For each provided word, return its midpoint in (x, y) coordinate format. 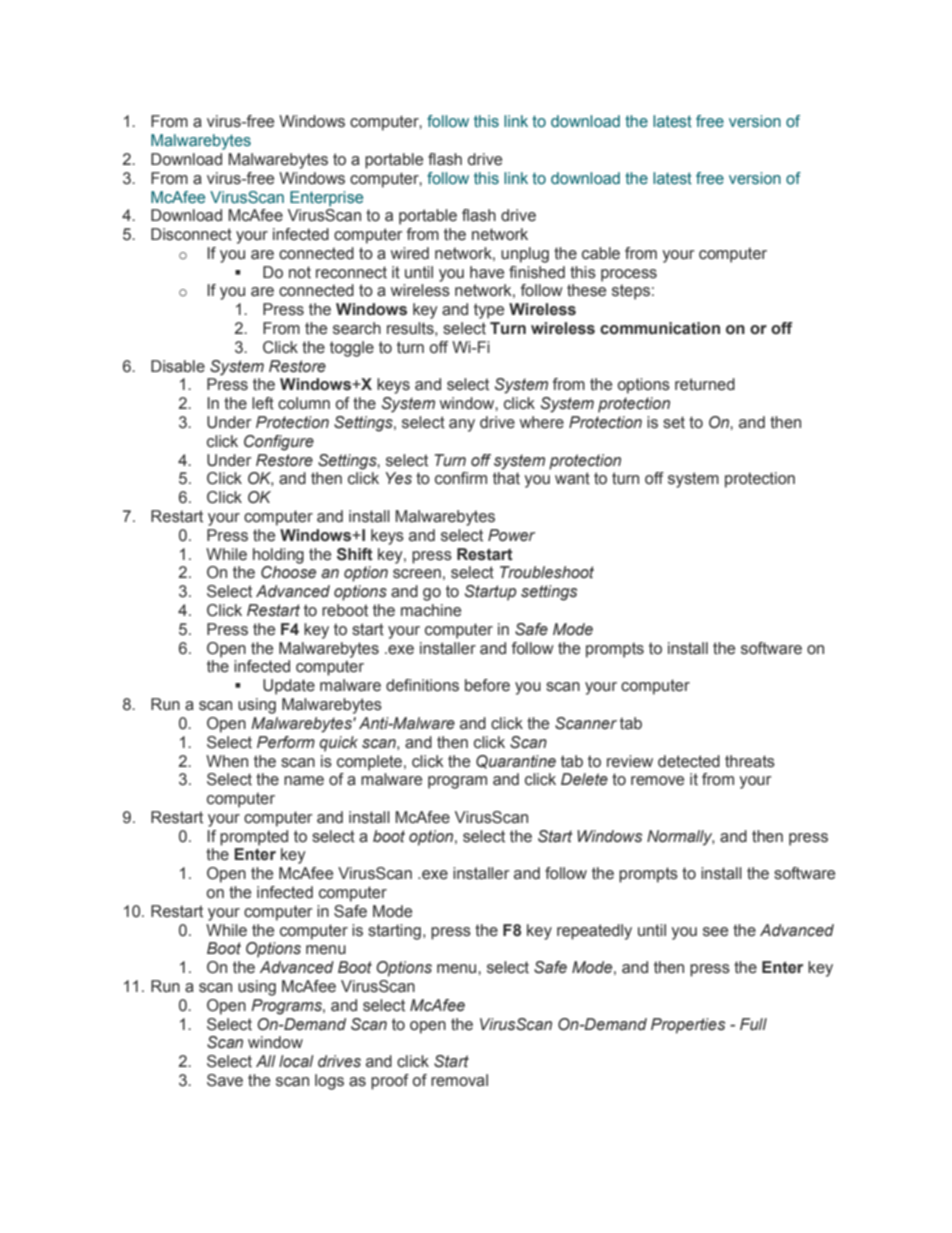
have (487, 272)
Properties (688, 1026)
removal (459, 1080)
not (300, 272)
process (629, 275)
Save (225, 1080)
